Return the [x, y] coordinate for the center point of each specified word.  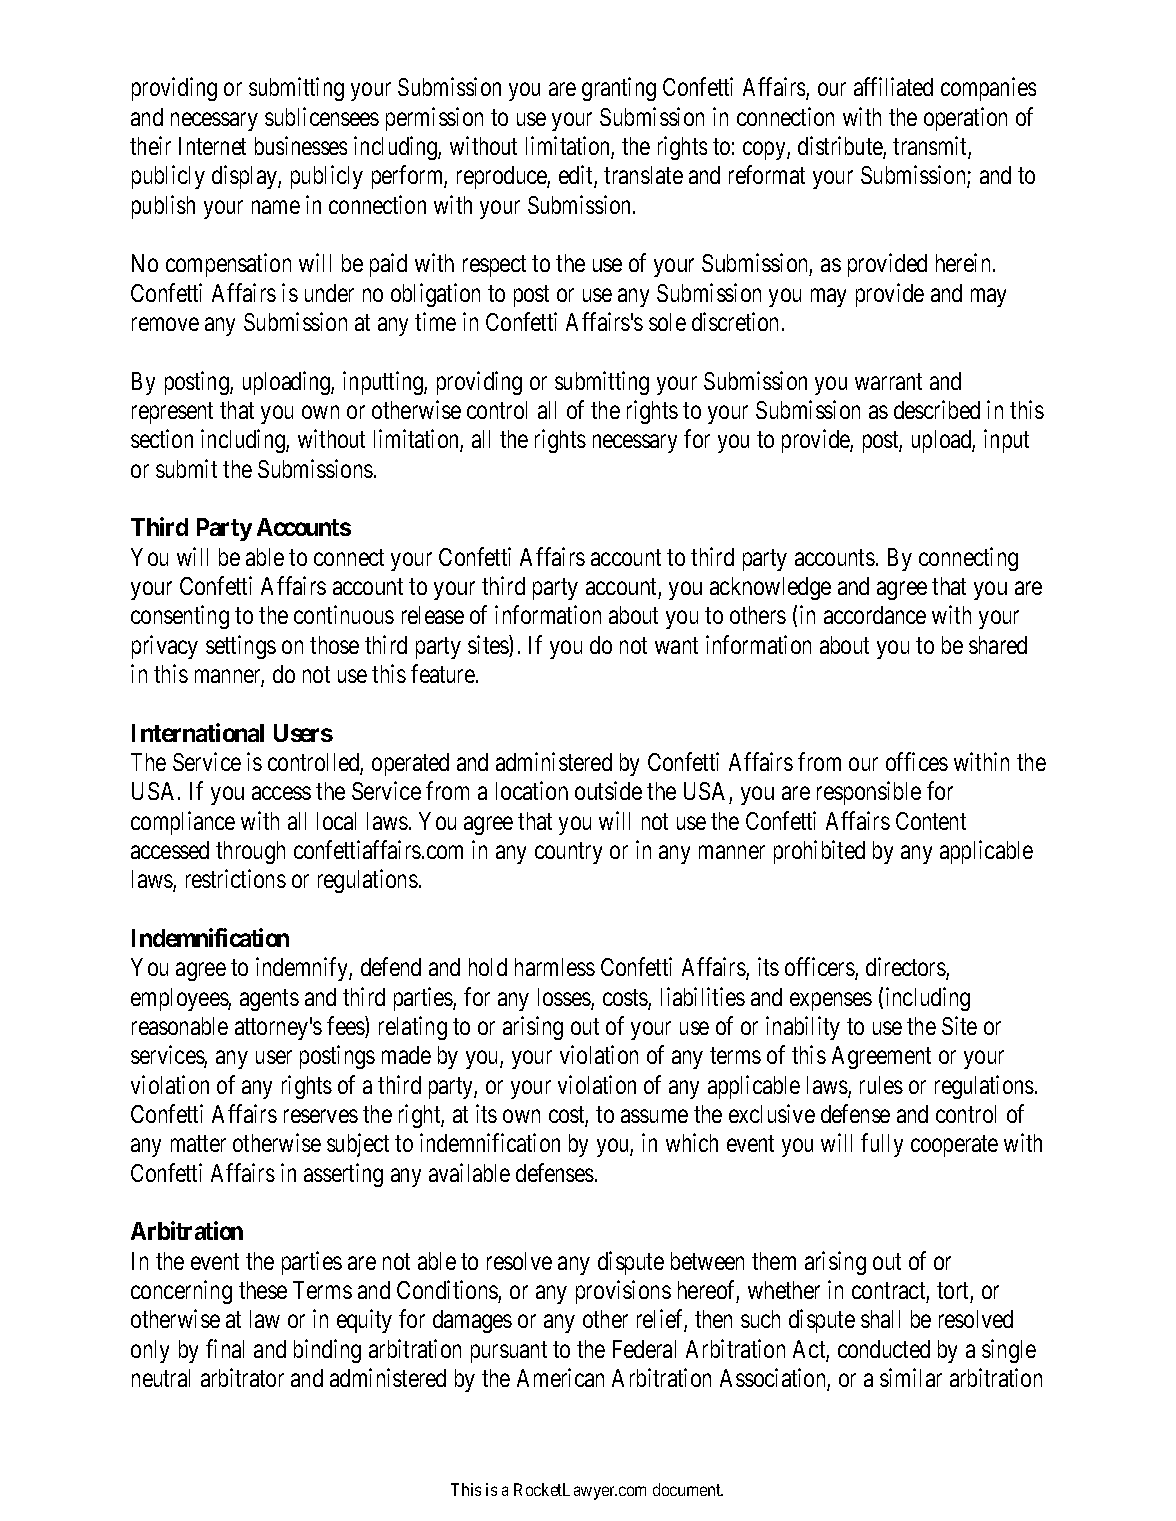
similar [911, 1377]
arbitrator [242, 1377]
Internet [212, 146]
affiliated [893, 87]
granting [619, 89]
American [560, 1377]
